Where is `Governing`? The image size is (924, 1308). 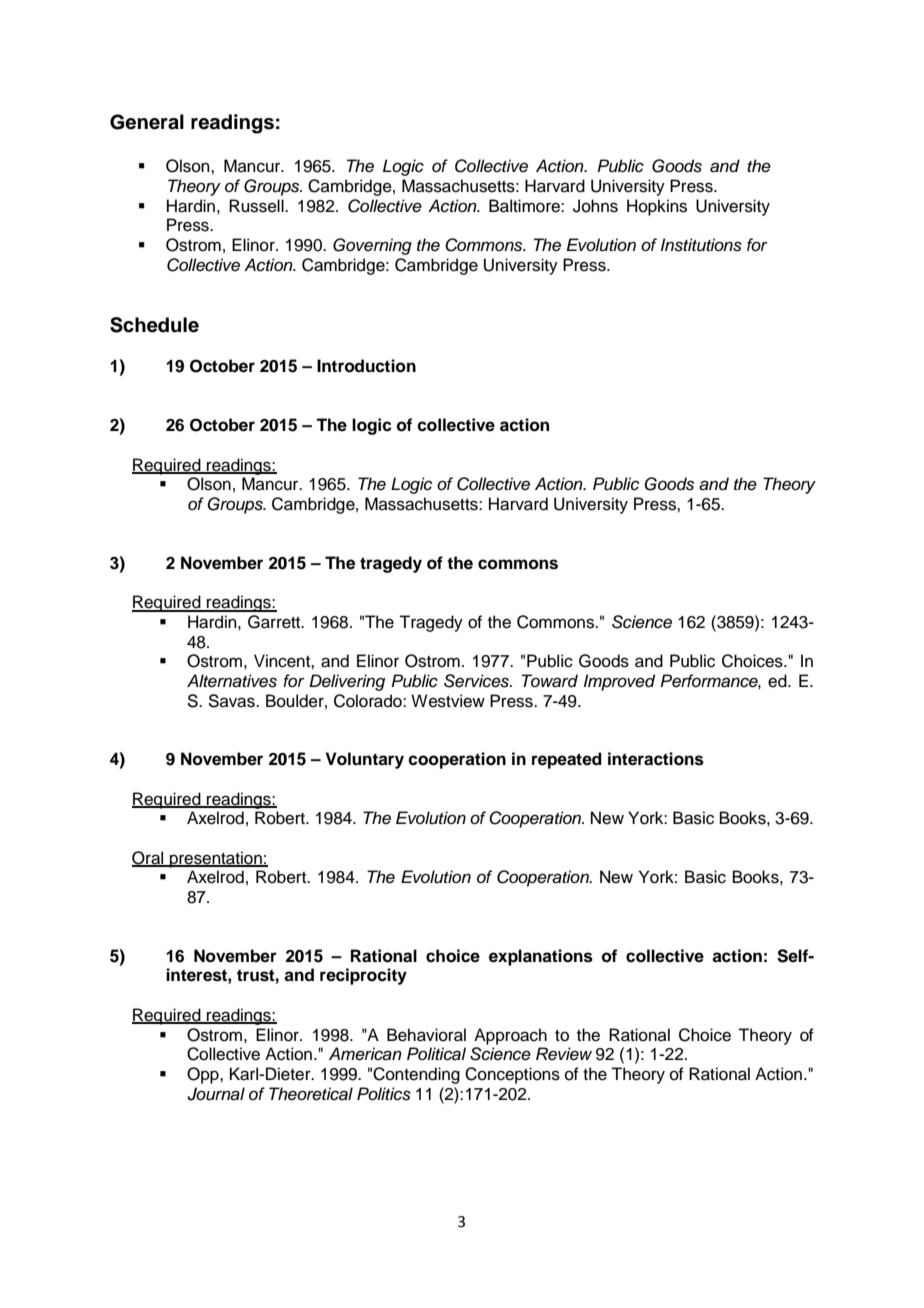 Governing is located at coordinates (372, 246).
